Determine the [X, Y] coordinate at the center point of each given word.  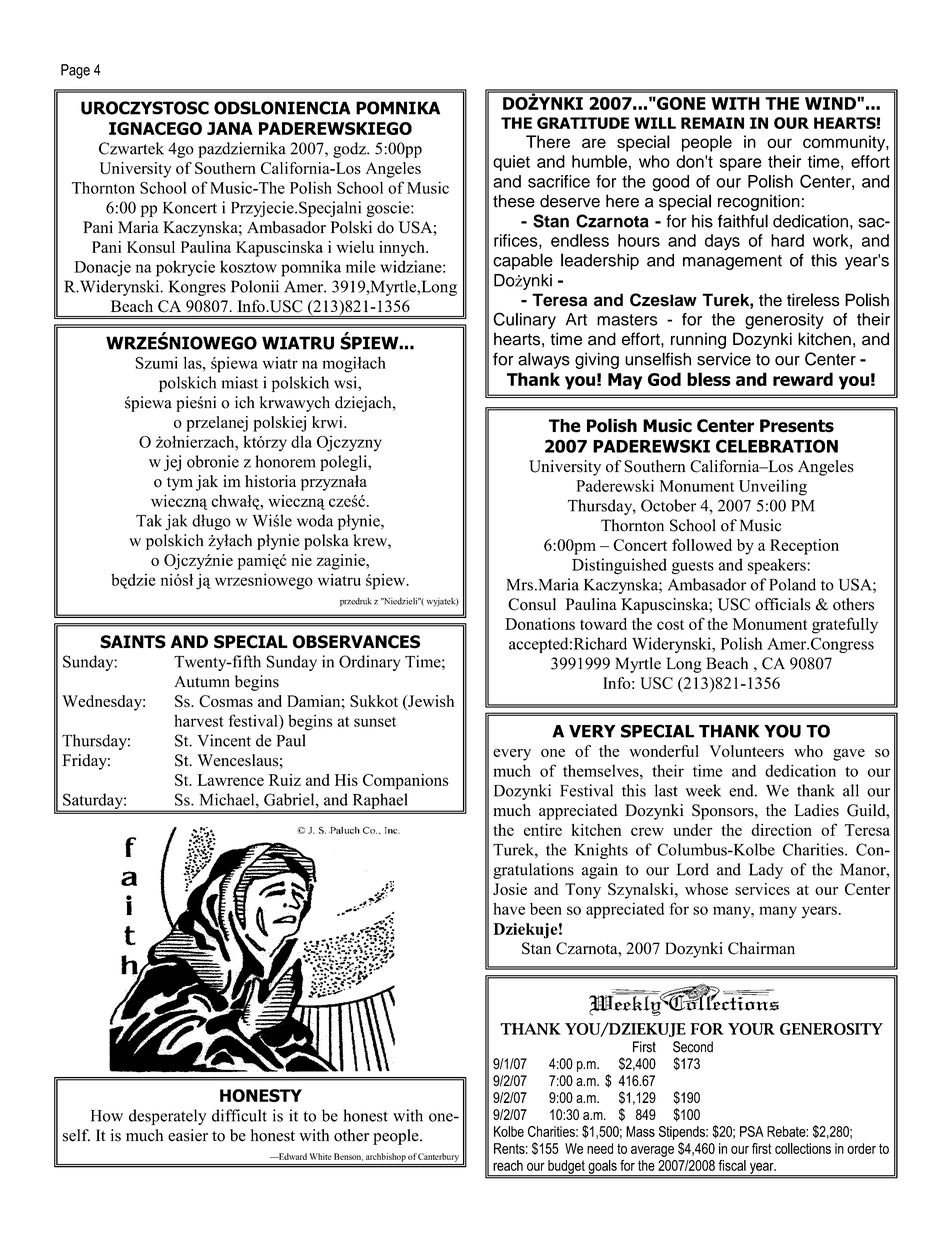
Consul [532, 604]
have [509, 909]
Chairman [761, 948]
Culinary [524, 320]
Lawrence [230, 780]
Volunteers [746, 751]
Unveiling [773, 487]
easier [188, 1135]
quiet [511, 163]
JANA [230, 128]
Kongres [197, 288]
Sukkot [374, 701]
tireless [813, 300]
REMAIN [712, 123]
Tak [149, 520]
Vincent [224, 740]
